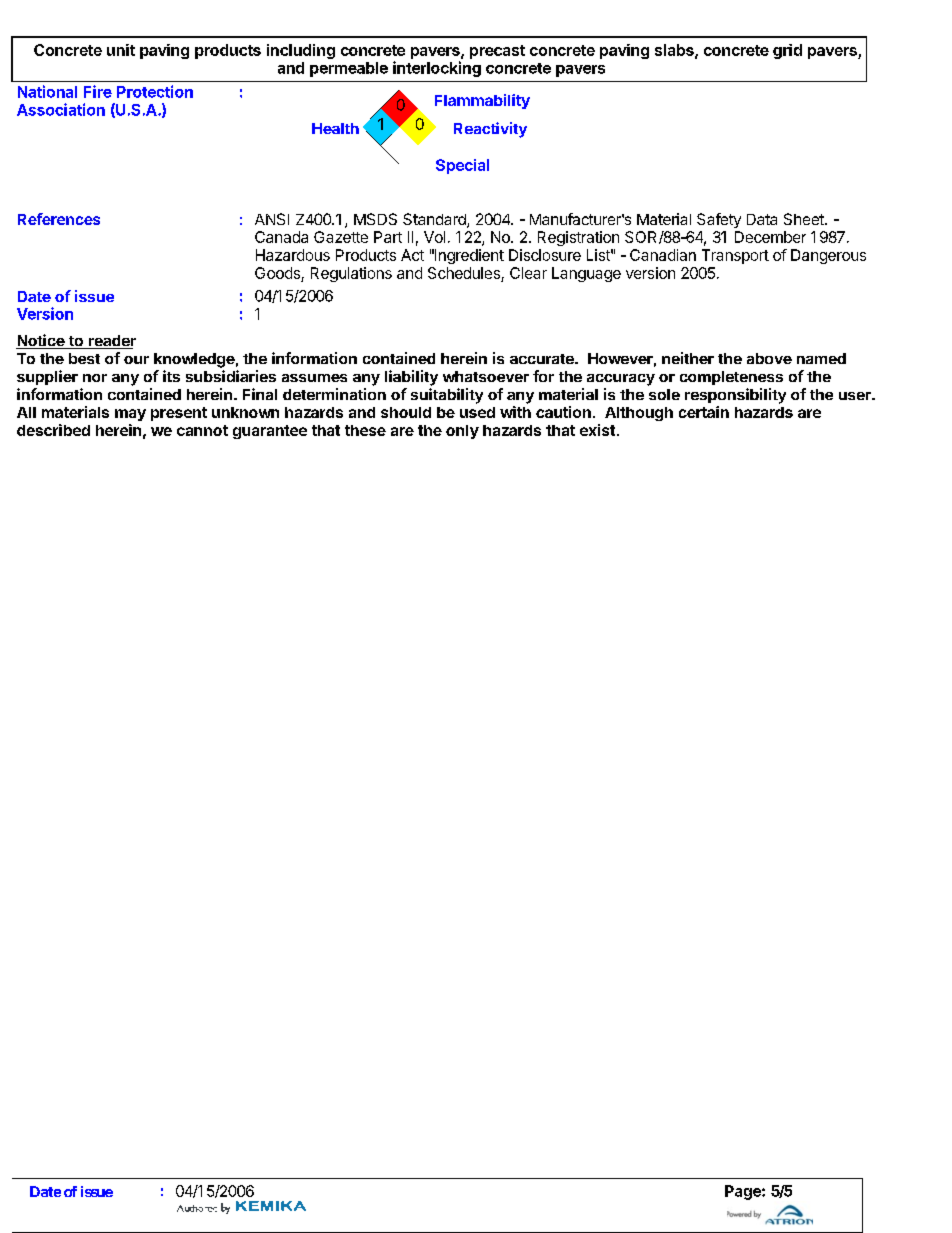 Image resolution: width=952 pixels, height=1233 pixels. What do you see at coordinates (762, 219) in the page?
I see `Data` at bounding box center [762, 219].
